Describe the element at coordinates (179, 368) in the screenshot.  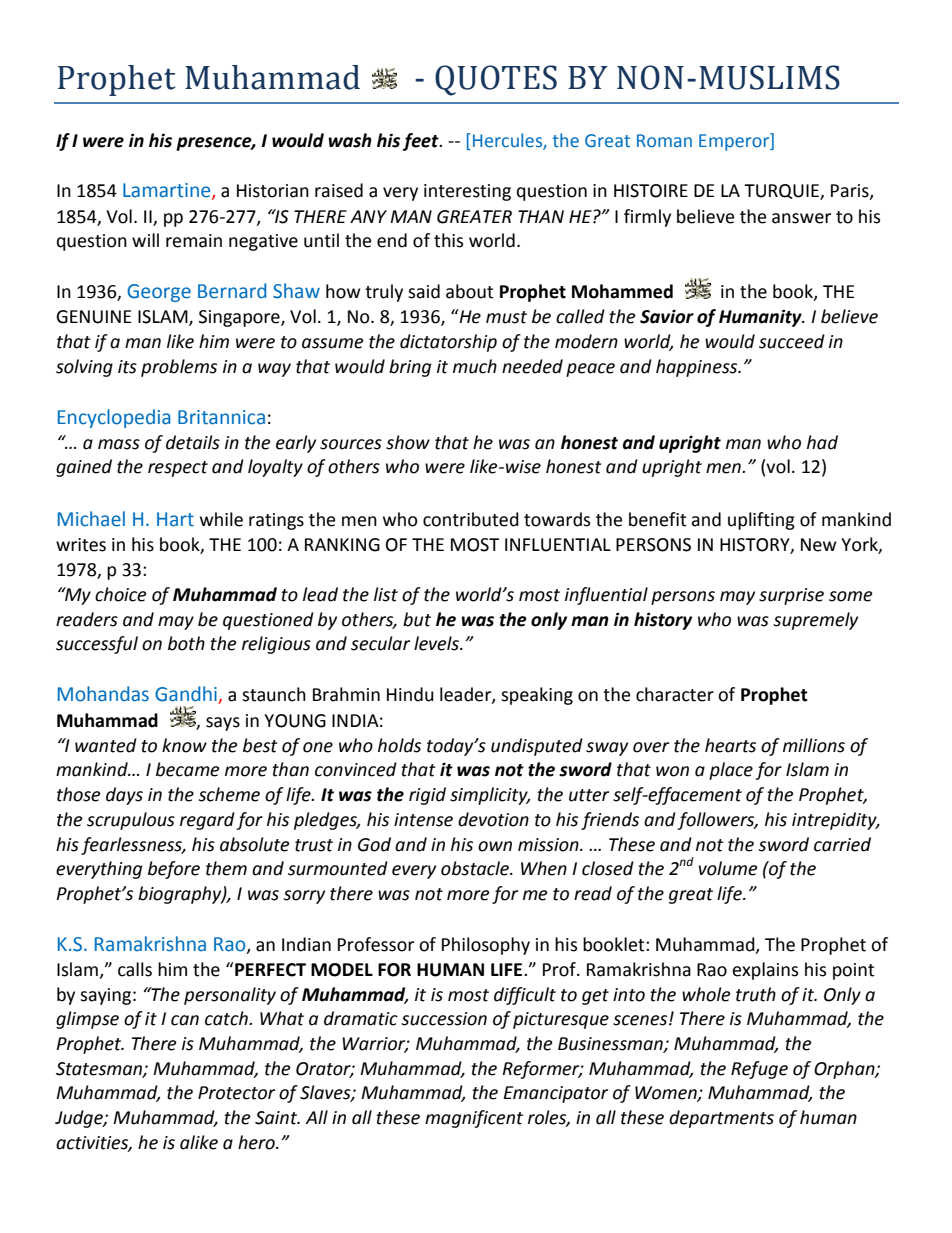
I see `problems` at that location.
